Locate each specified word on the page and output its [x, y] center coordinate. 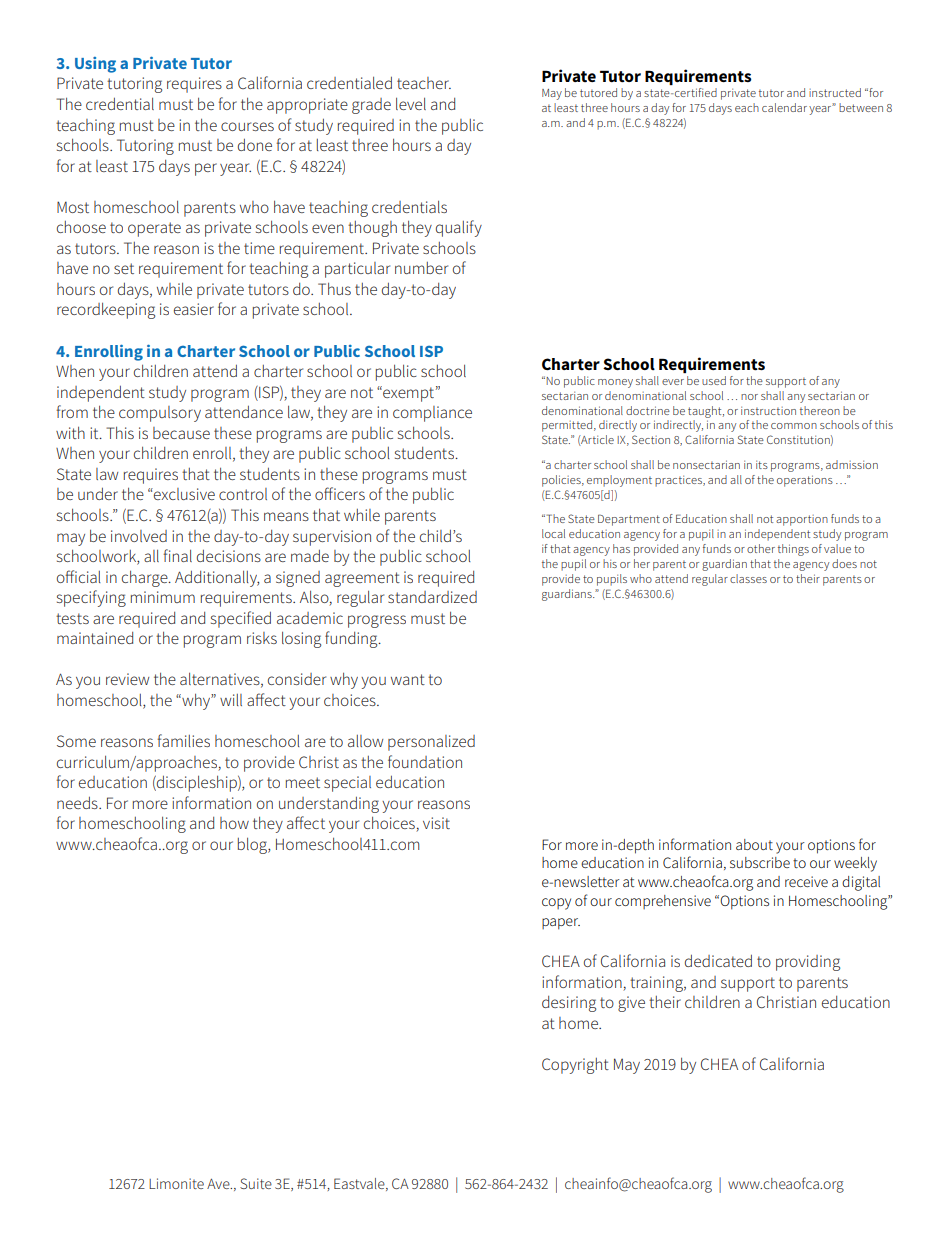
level [411, 104]
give [631, 1004]
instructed [835, 92]
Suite [256, 1183]
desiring [569, 1004]
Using [95, 65]
